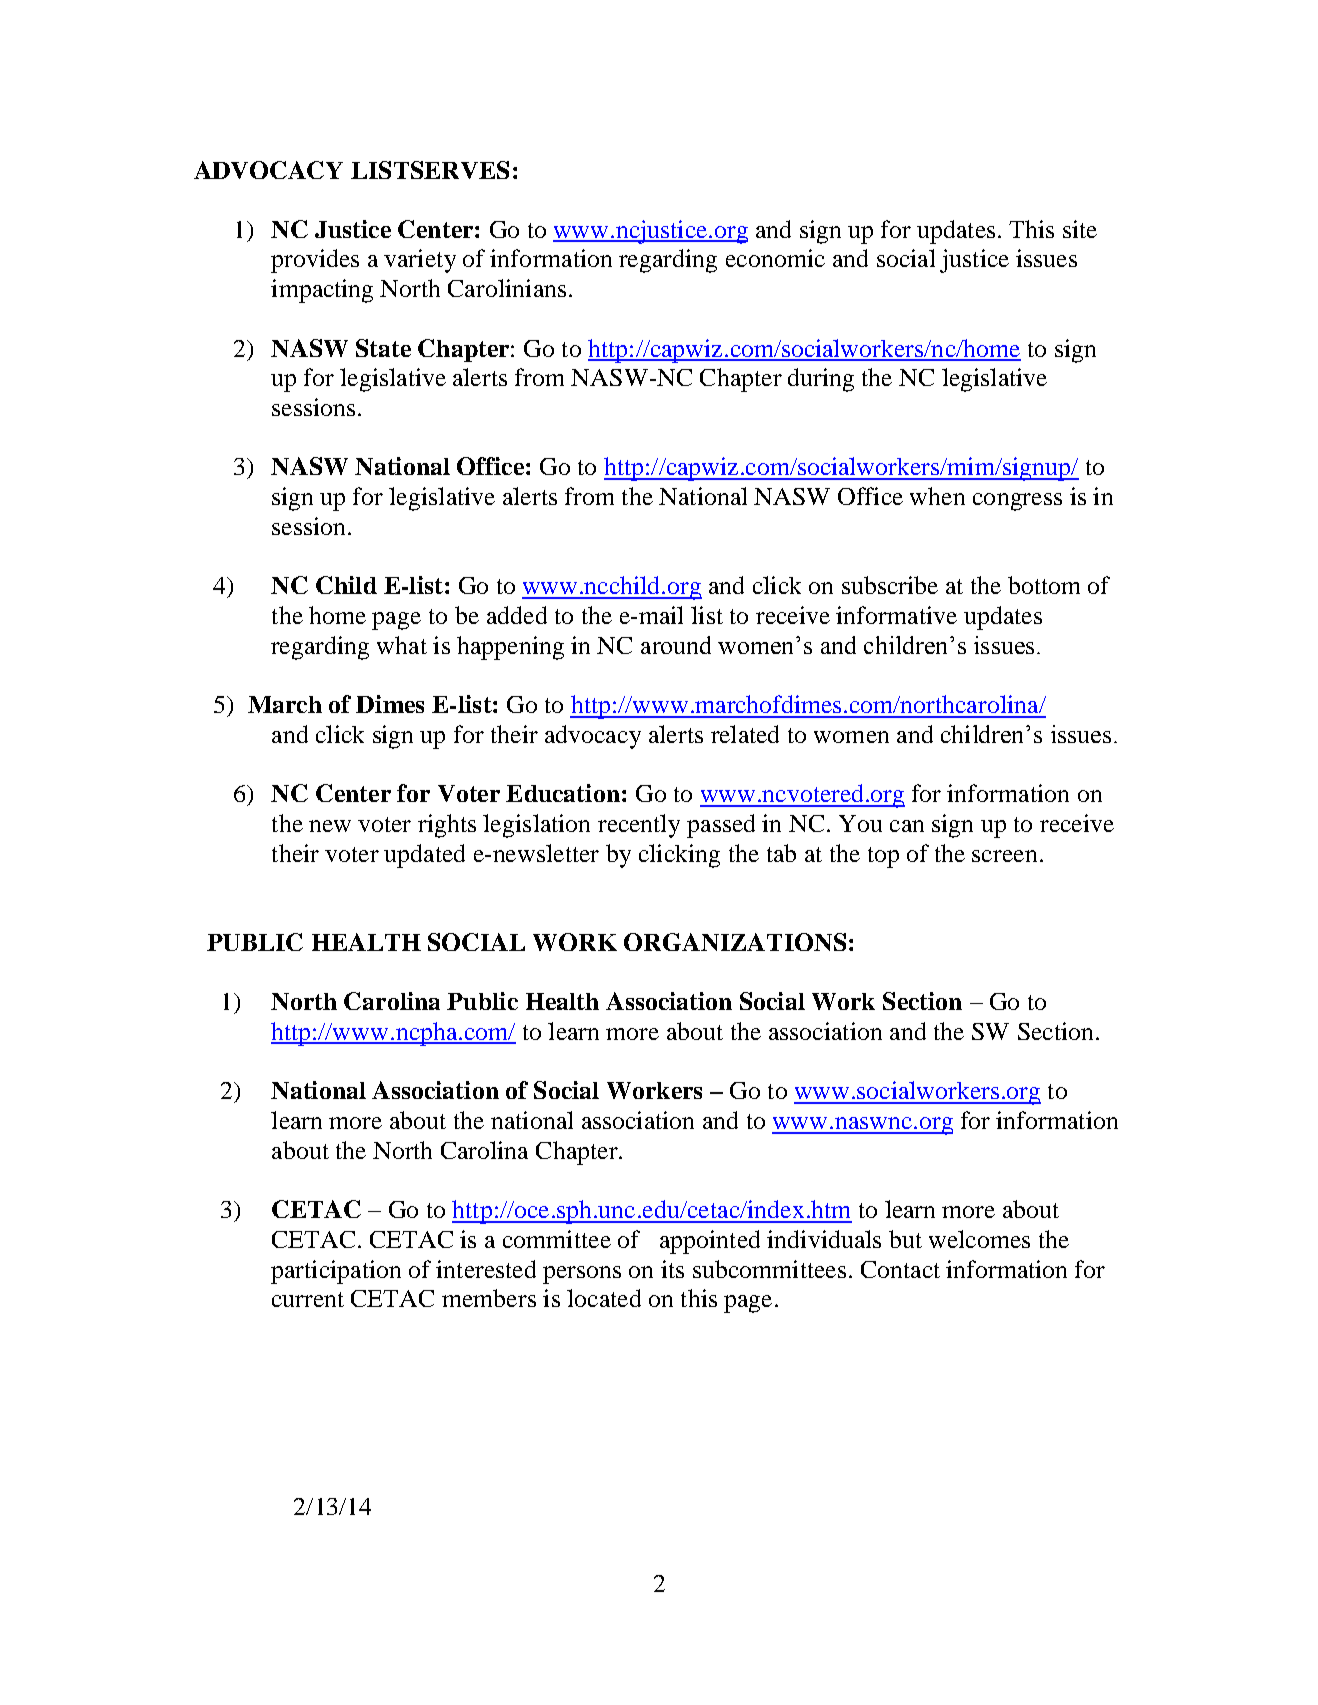  What do you see at coordinates (336, 1272) in the screenshot?
I see `participation` at bounding box center [336, 1272].
